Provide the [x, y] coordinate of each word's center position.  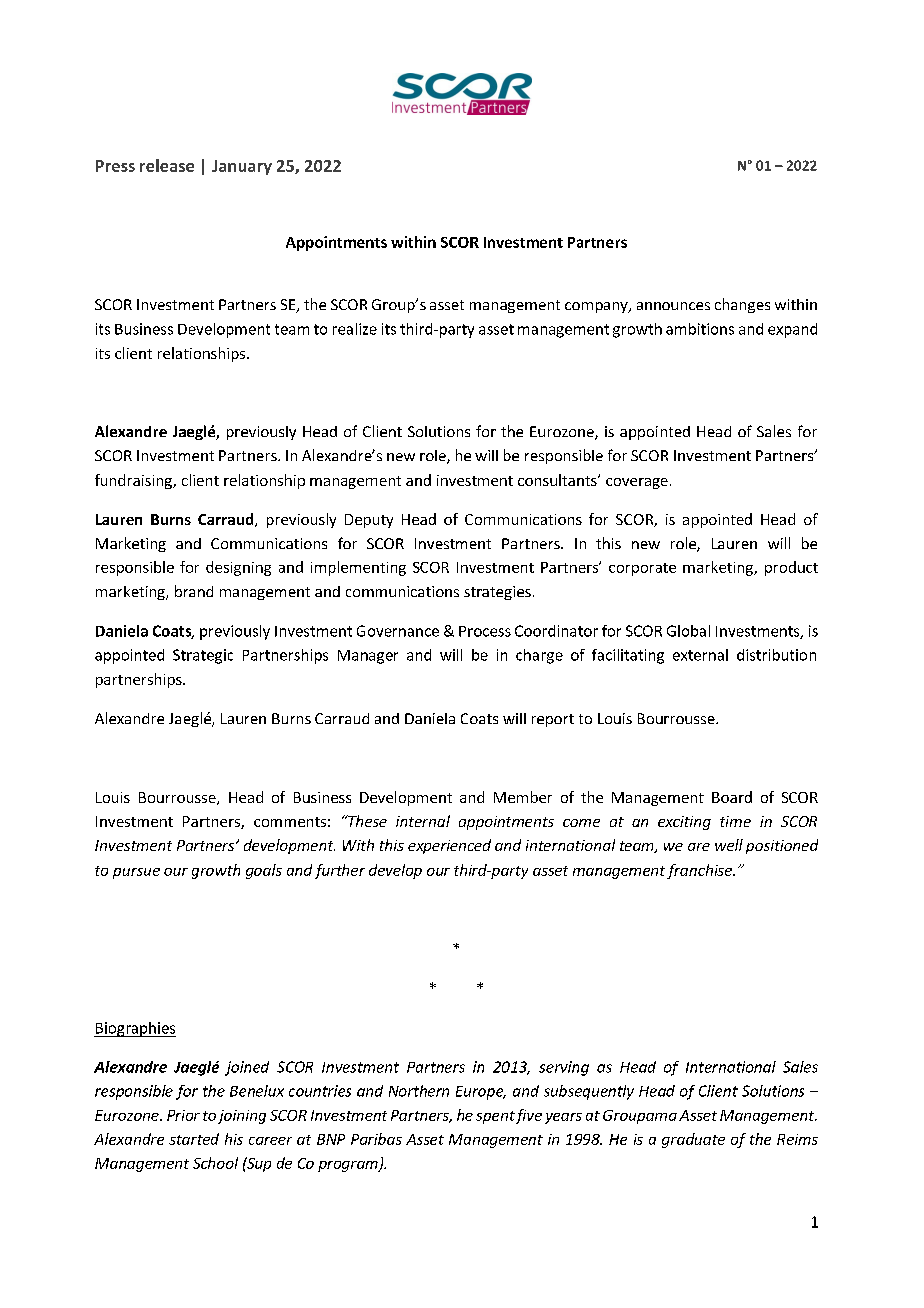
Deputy [369, 521]
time [735, 821]
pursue [136, 873]
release [167, 165]
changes [742, 305]
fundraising [134, 481]
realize [355, 329]
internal [423, 821]
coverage [637, 483]
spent [495, 1117]
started [194, 1139]
